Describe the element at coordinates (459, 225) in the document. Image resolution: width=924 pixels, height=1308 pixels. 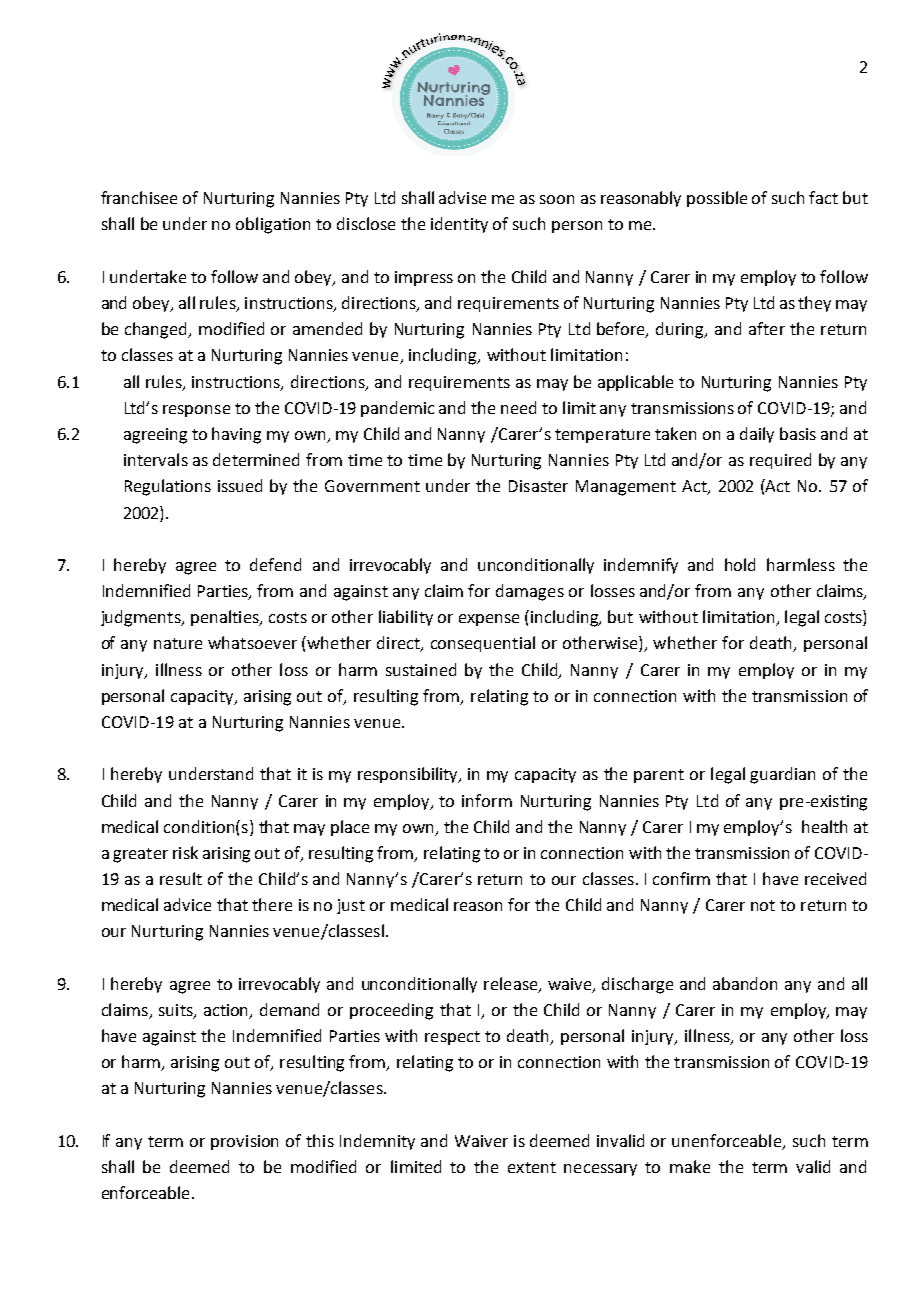
I see `identity` at that location.
